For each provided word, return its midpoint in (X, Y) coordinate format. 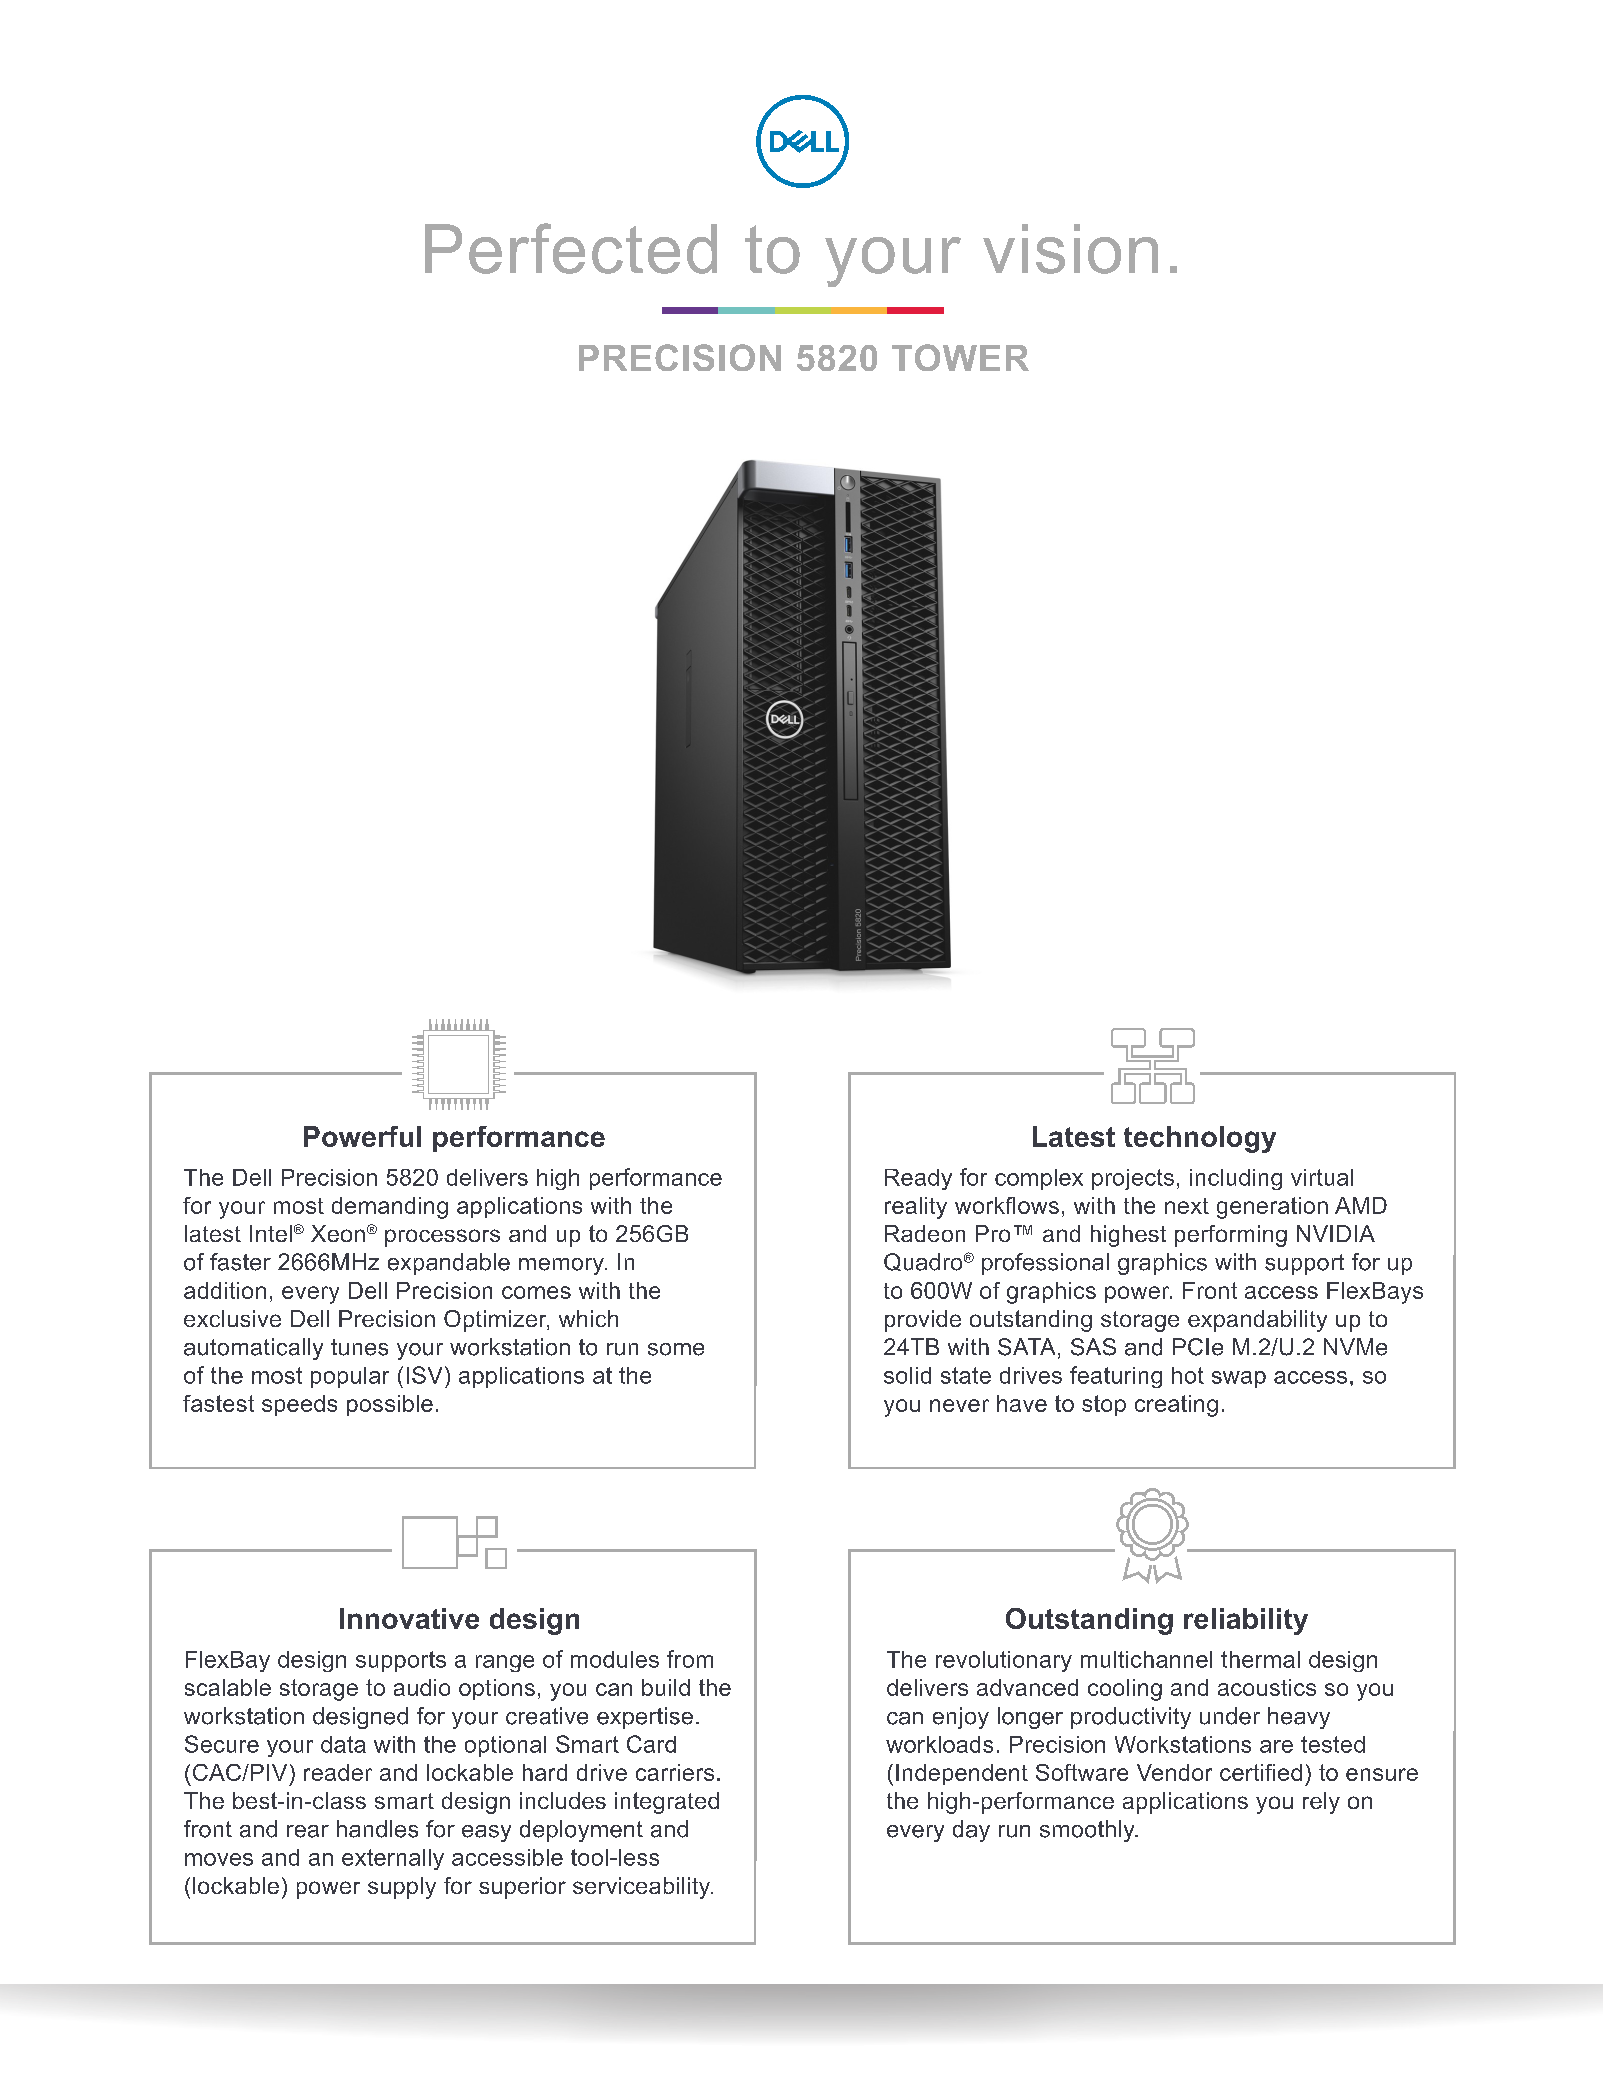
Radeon (925, 1233)
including (1236, 1179)
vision (1070, 249)
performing (1231, 1236)
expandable (449, 1264)
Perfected (571, 248)
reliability (1246, 1621)
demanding (390, 1208)
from (690, 1659)
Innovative (409, 1618)
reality (916, 1208)
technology (1200, 1139)
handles (377, 1829)
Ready (918, 1179)
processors (442, 1238)
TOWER (960, 357)
